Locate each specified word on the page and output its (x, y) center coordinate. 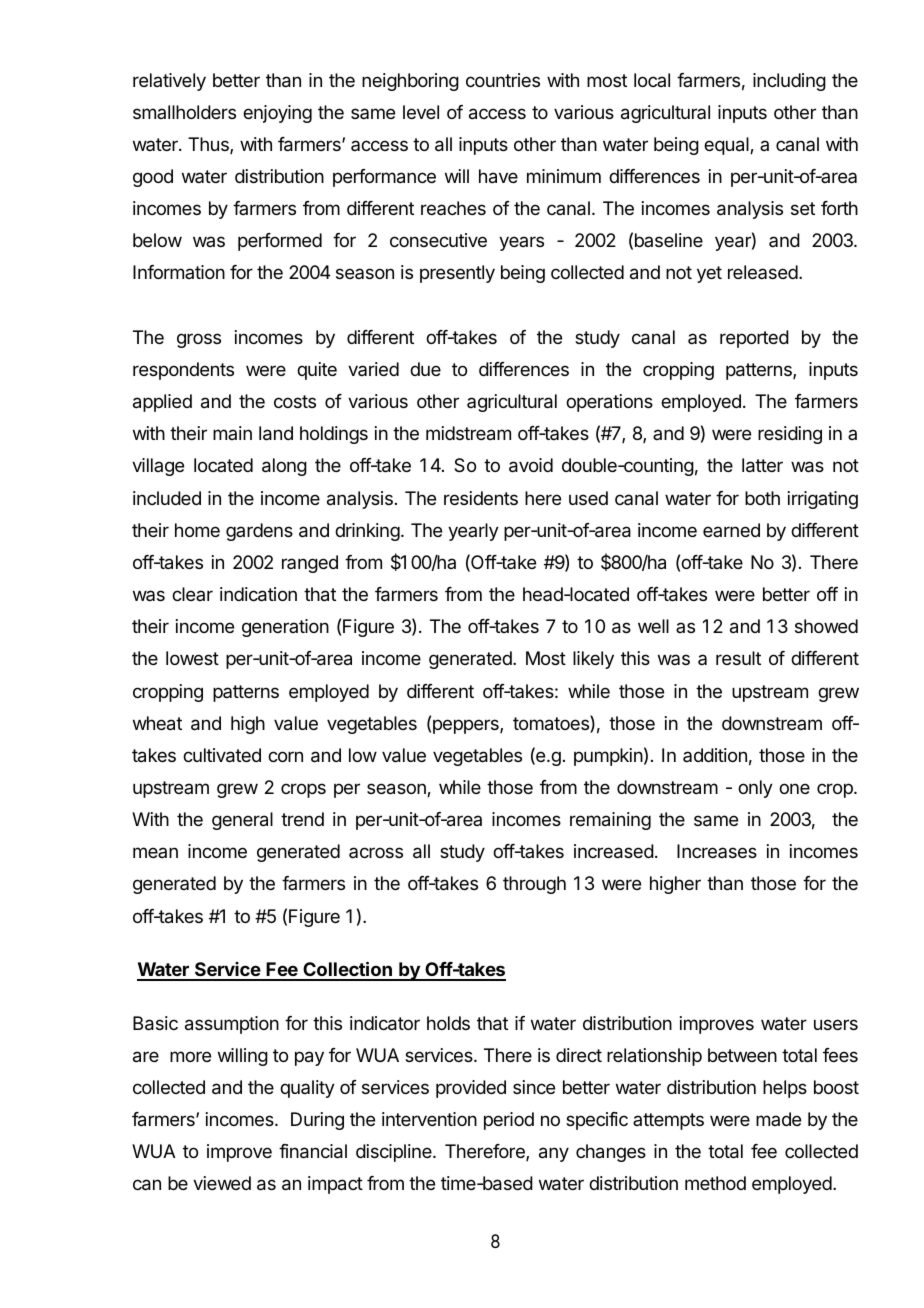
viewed (222, 1183)
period (509, 1121)
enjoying (277, 114)
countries (503, 80)
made (778, 1119)
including (789, 82)
